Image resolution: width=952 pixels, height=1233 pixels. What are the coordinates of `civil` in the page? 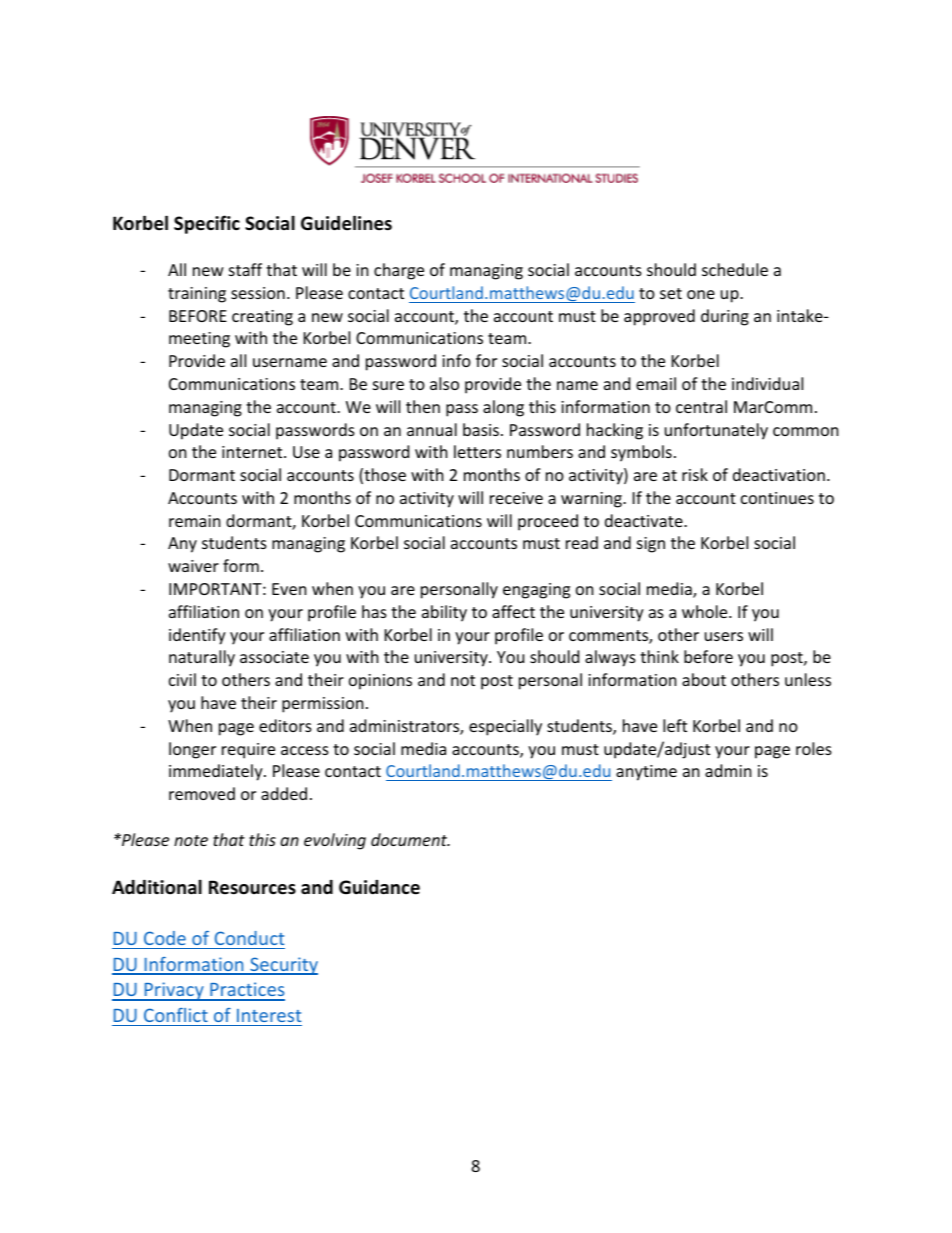 It's located at (182, 679).
